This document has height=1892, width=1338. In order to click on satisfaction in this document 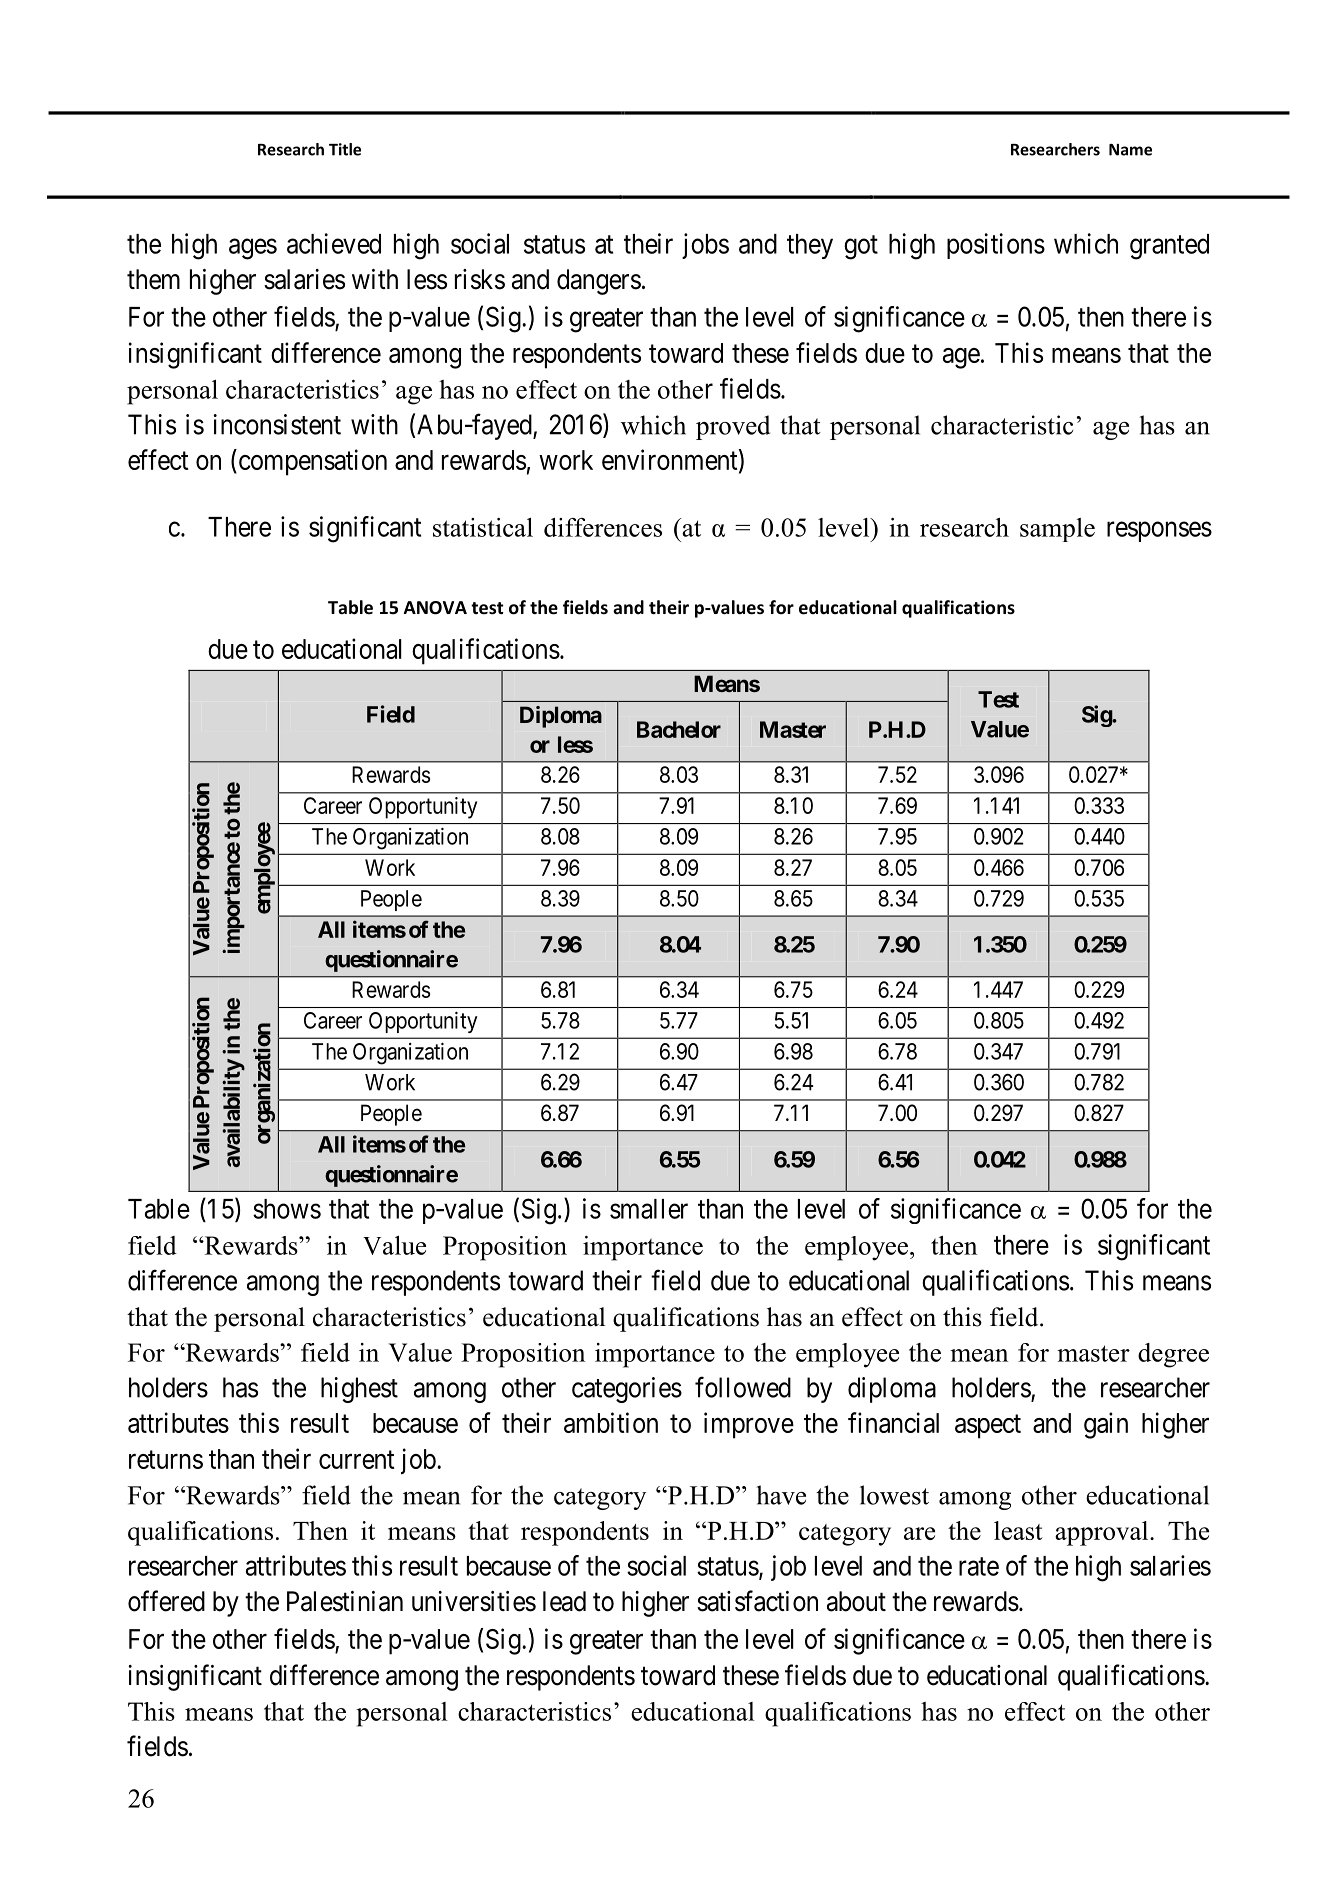, I will do `click(757, 1601)`.
